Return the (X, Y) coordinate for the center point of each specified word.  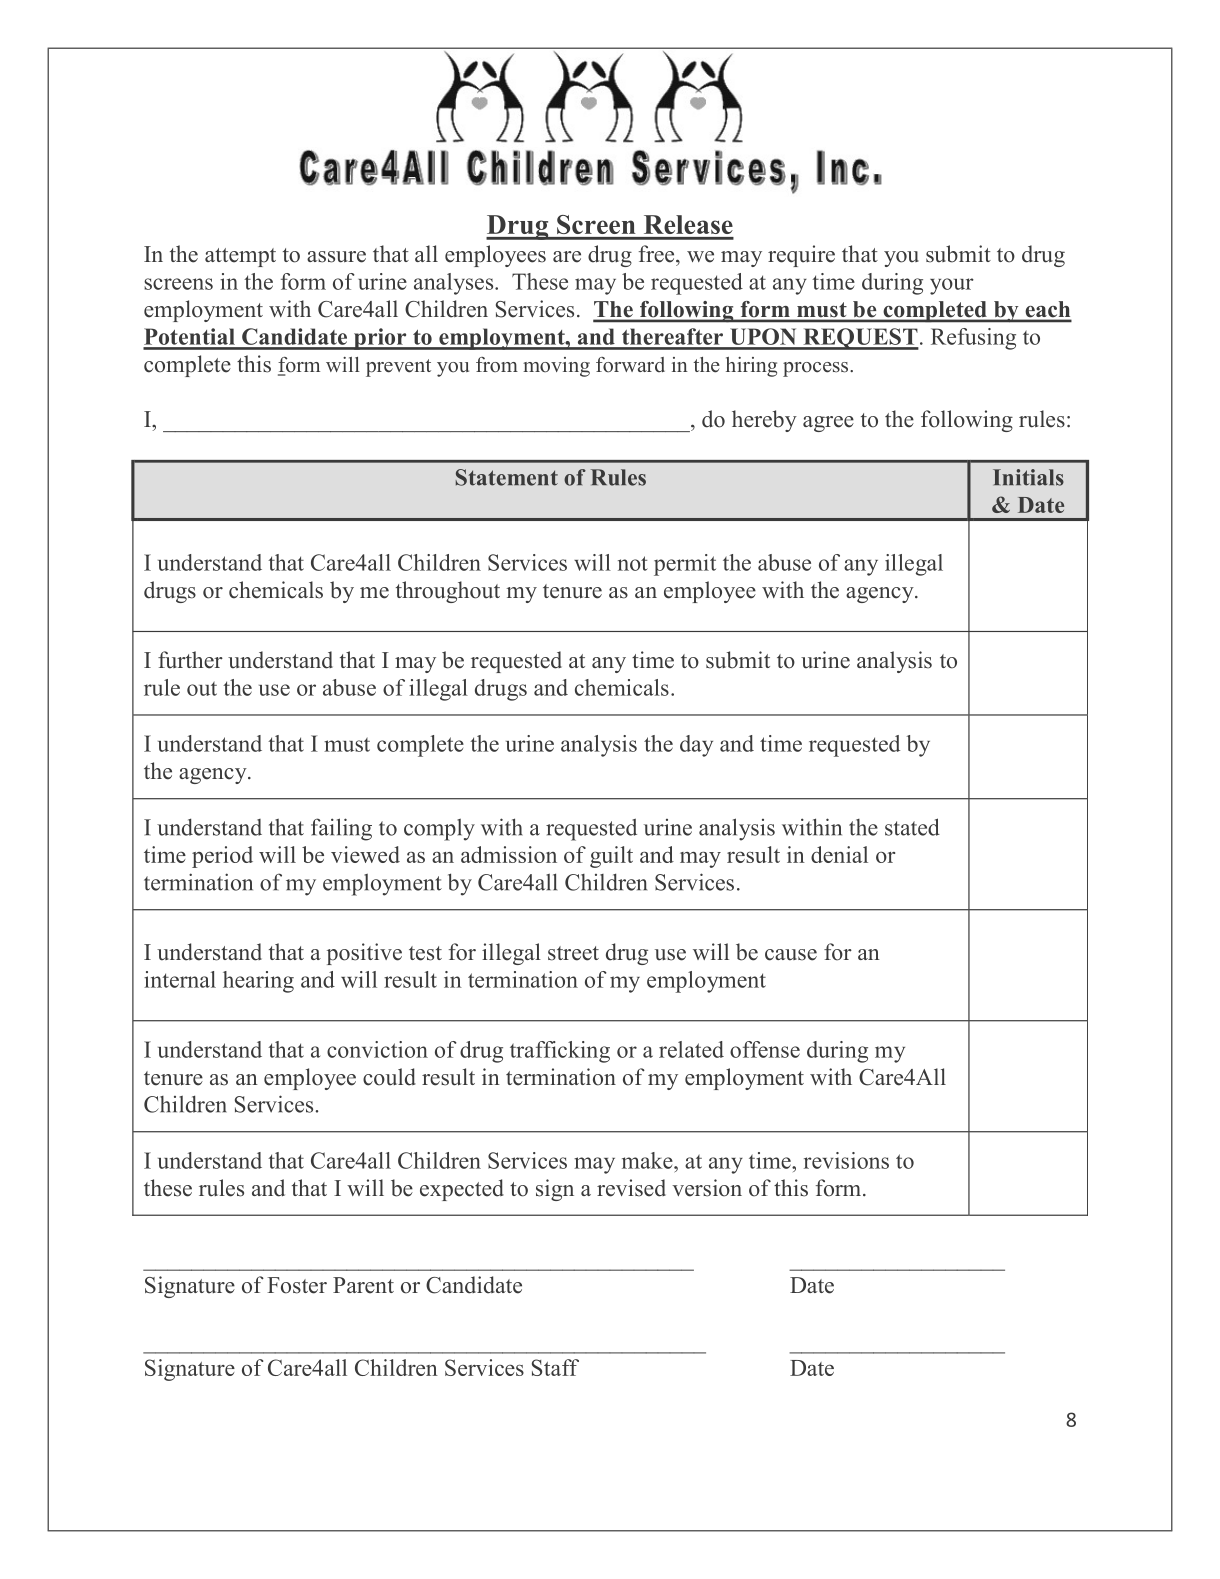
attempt (240, 257)
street (573, 953)
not (633, 563)
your (952, 286)
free (658, 254)
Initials (1028, 477)
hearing (258, 982)
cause (791, 955)
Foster (297, 1285)
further (190, 660)
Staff (555, 1367)
